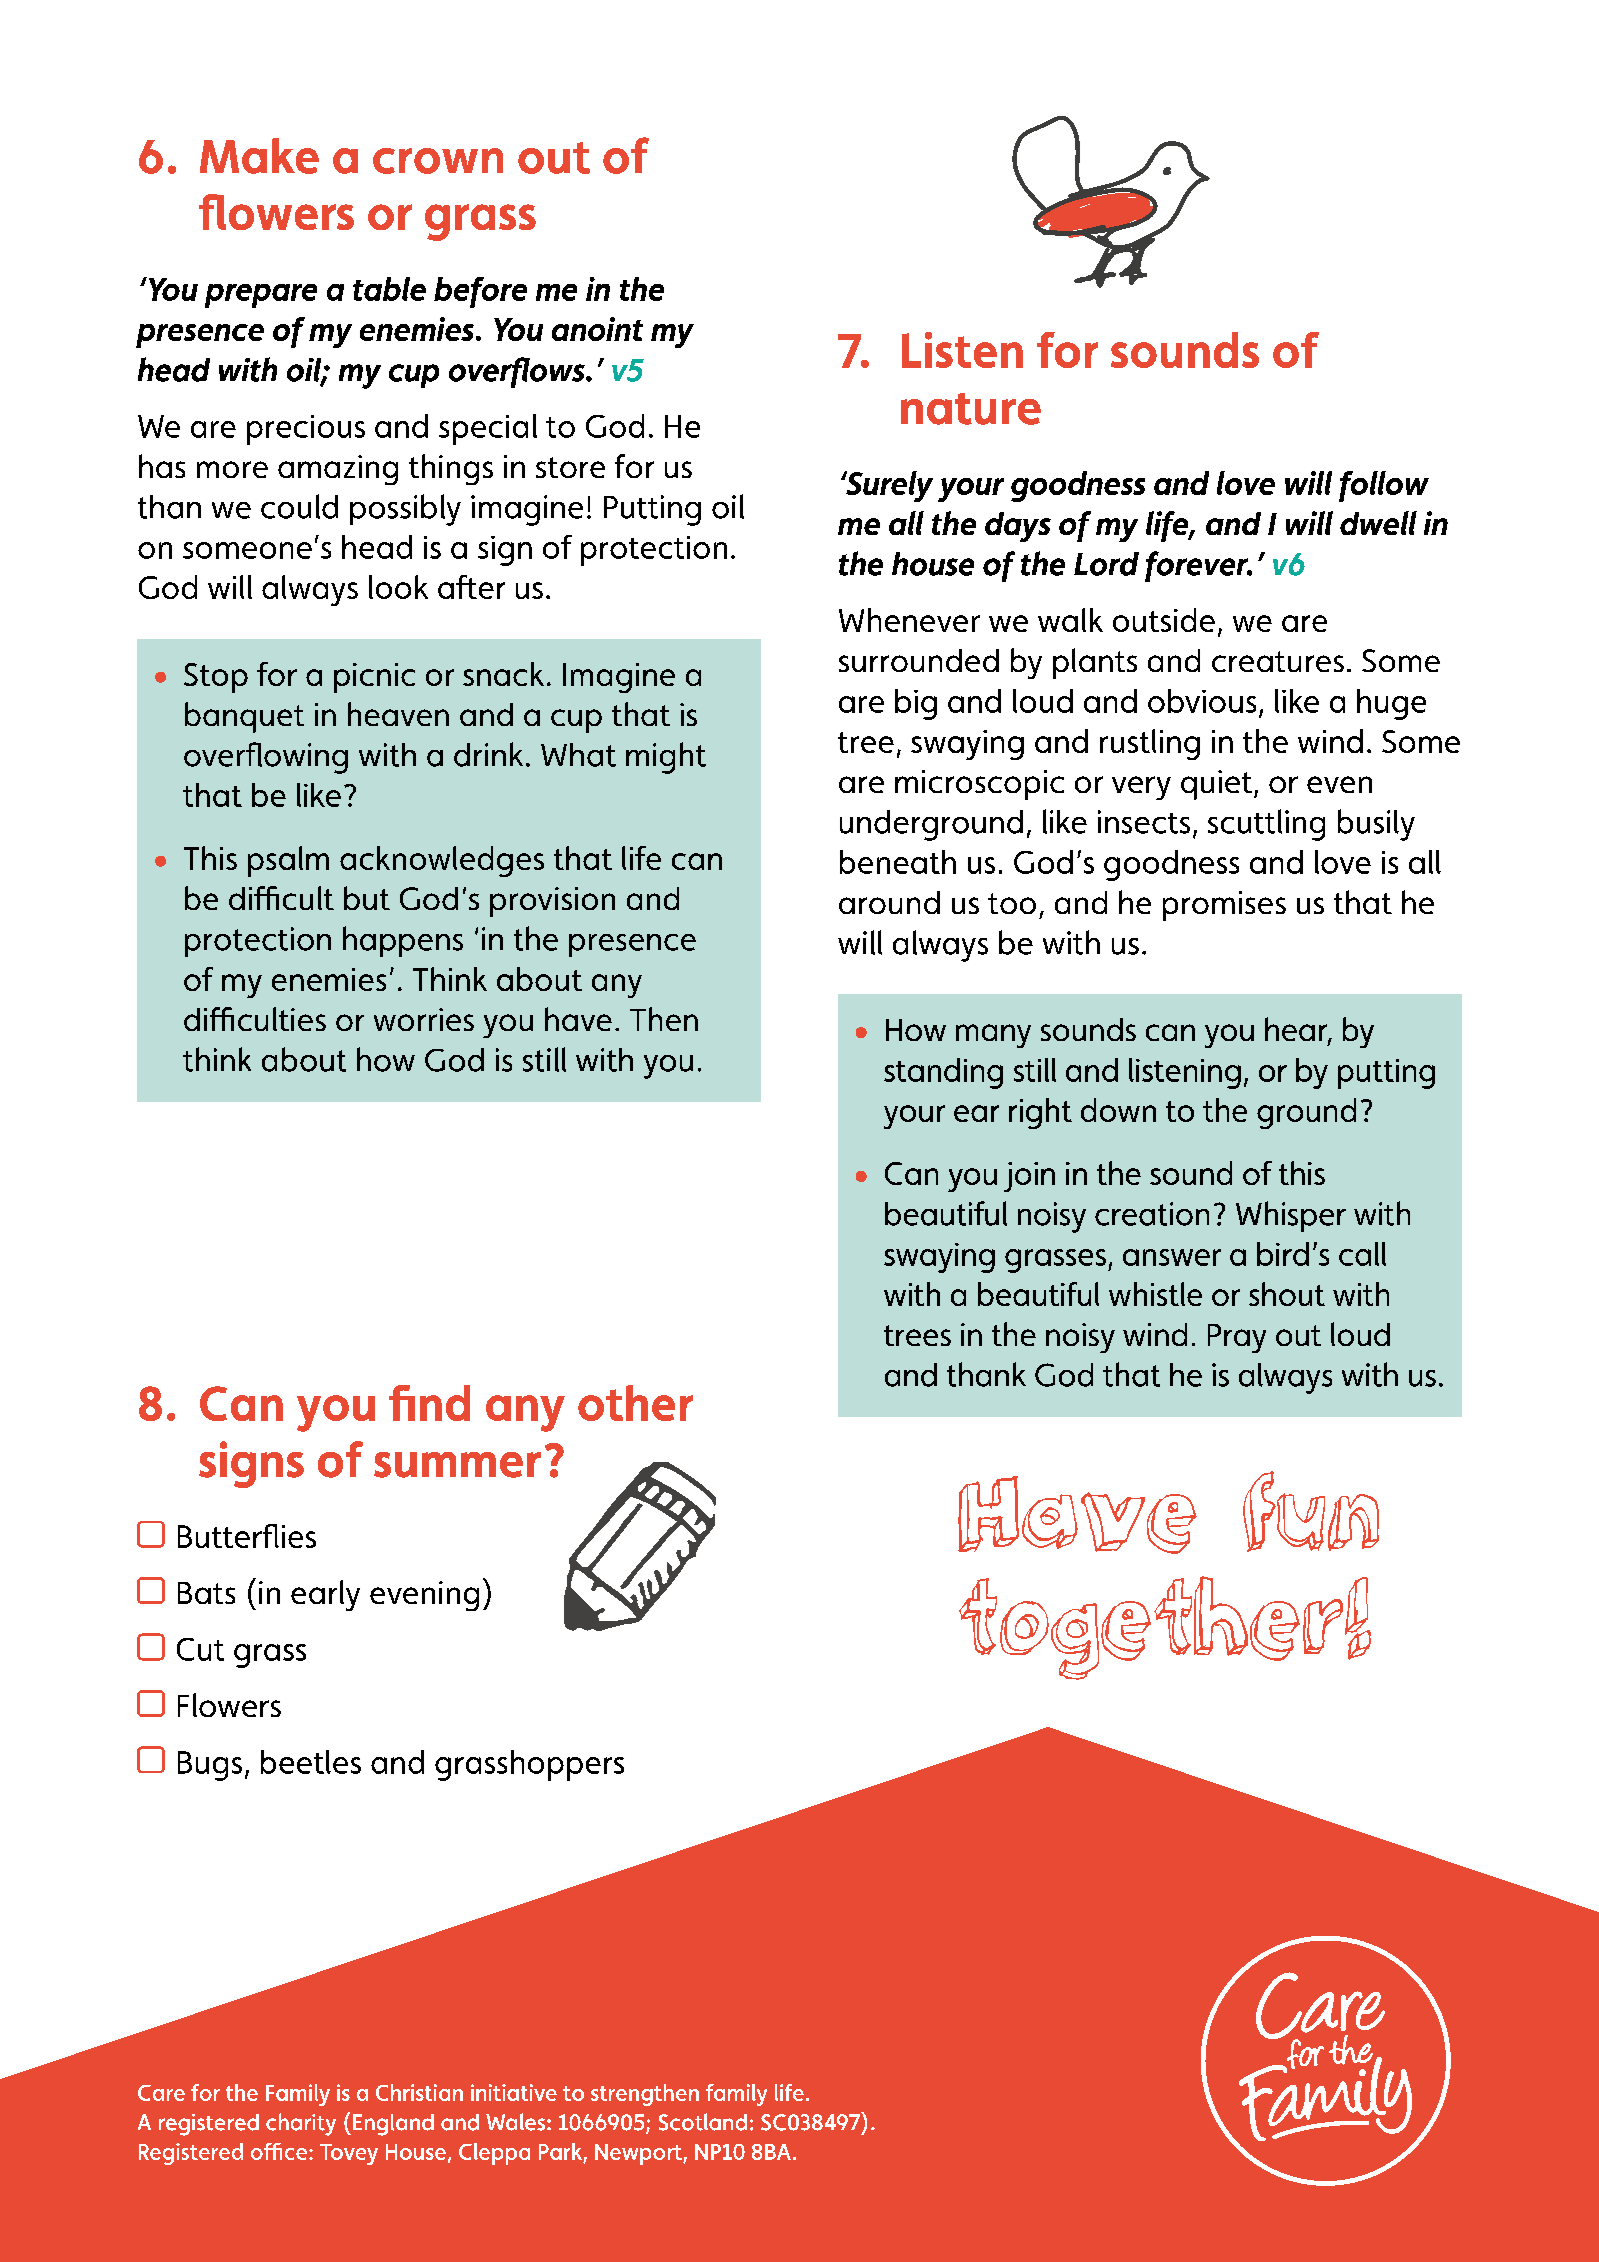 This document has width=1599, height=2262. What do you see at coordinates (424, 1019) in the document?
I see `worries` at bounding box center [424, 1019].
